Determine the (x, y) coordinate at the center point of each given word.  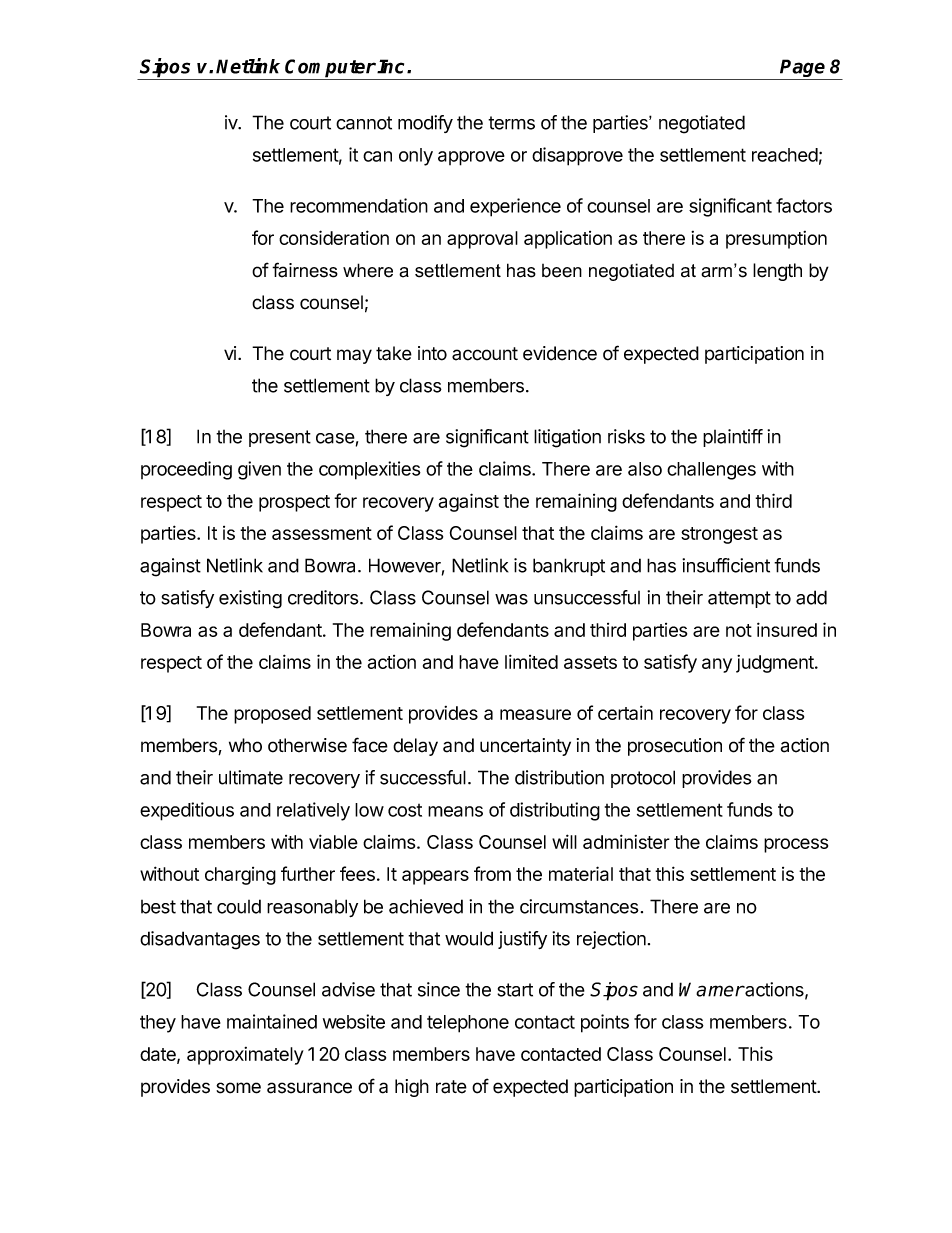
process (796, 845)
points (605, 1023)
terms (511, 123)
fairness (305, 270)
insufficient (726, 565)
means (455, 811)
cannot (364, 123)
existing (250, 599)
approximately (245, 1056)
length (777, 272)
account (485, 354)
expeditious (187, 811)
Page (803, 69)
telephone (468, 1024)
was (511, 599)
